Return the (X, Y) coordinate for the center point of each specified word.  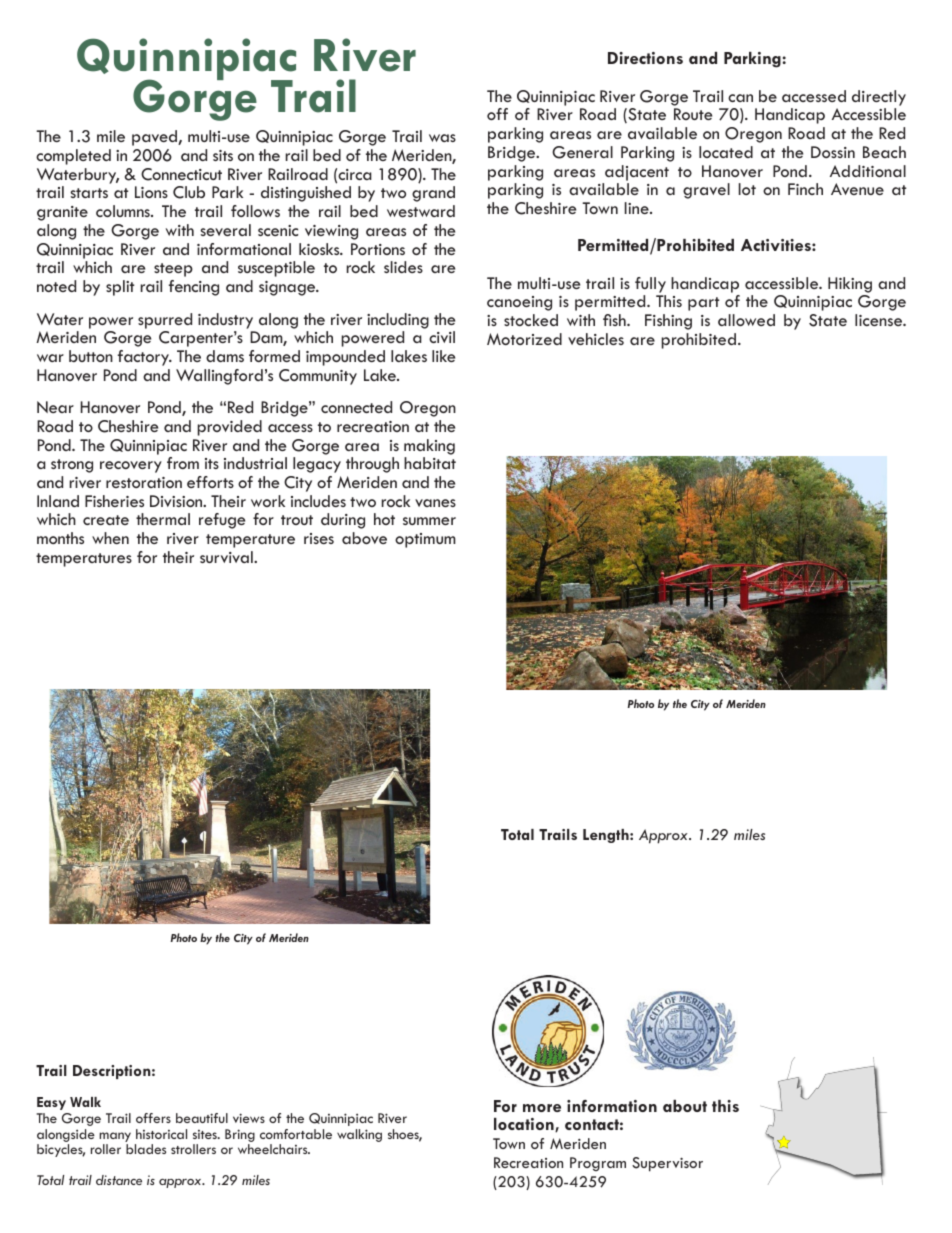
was (442, 138)
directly (879, 98)
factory (145, 358)
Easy (51, 1103)
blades (146, 1149)
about (685, 1106)
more (542, 1108)
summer (429, 521)
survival (227, 557)
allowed (746, 320)
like (443, 356)
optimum (425, 540)
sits (223, 155)
